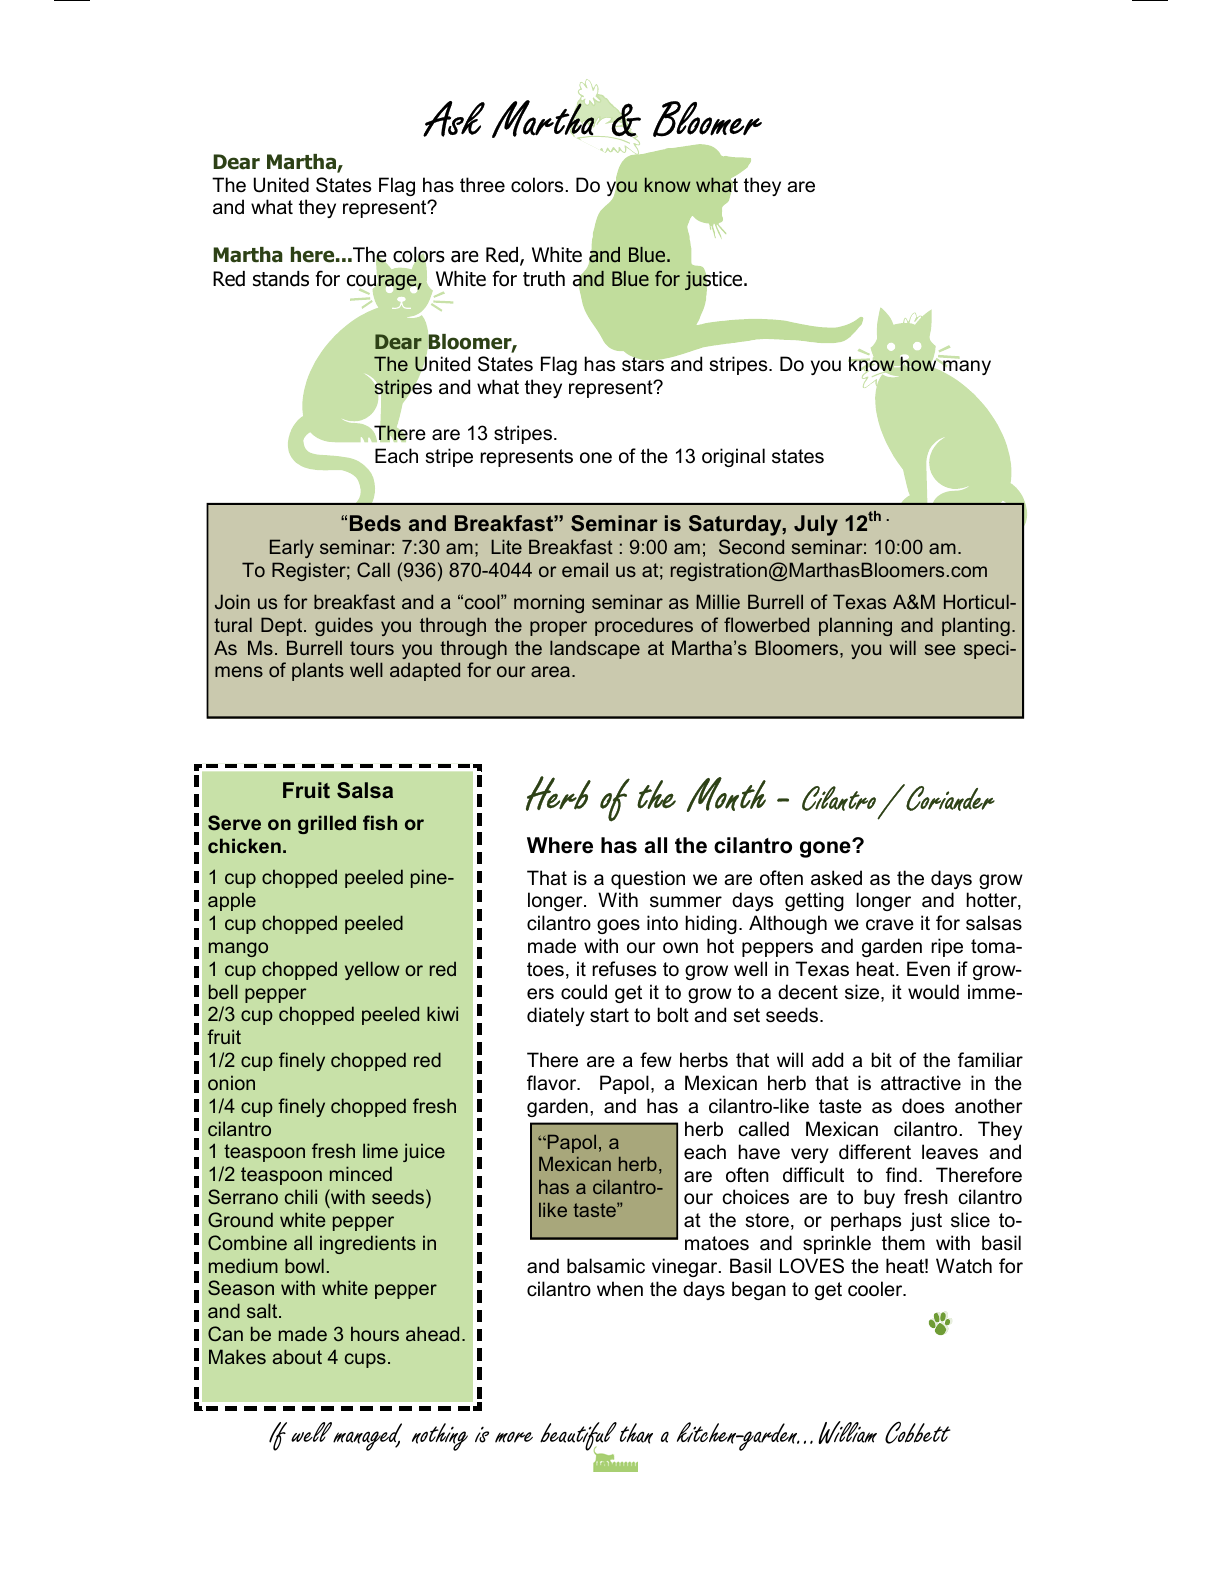 This screenshot has height=1581, width=1222. What do you see at coordinates (648, 879) in the screenshot?
I see `question` at bounding box center [648, 879].
